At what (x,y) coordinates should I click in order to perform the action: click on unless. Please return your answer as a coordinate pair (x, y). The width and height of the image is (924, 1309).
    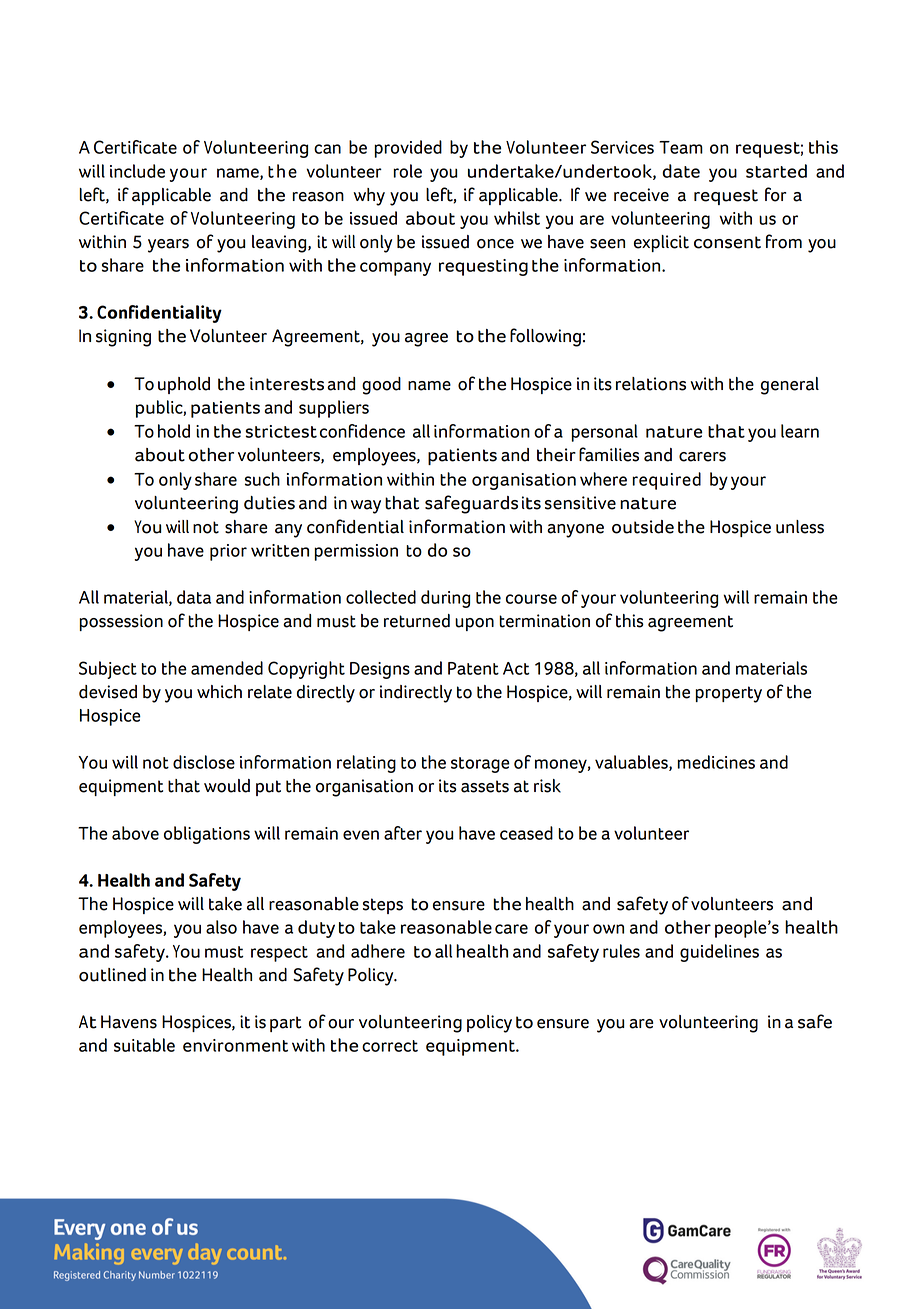
    Looking at the image, I should click on (800, 527).
